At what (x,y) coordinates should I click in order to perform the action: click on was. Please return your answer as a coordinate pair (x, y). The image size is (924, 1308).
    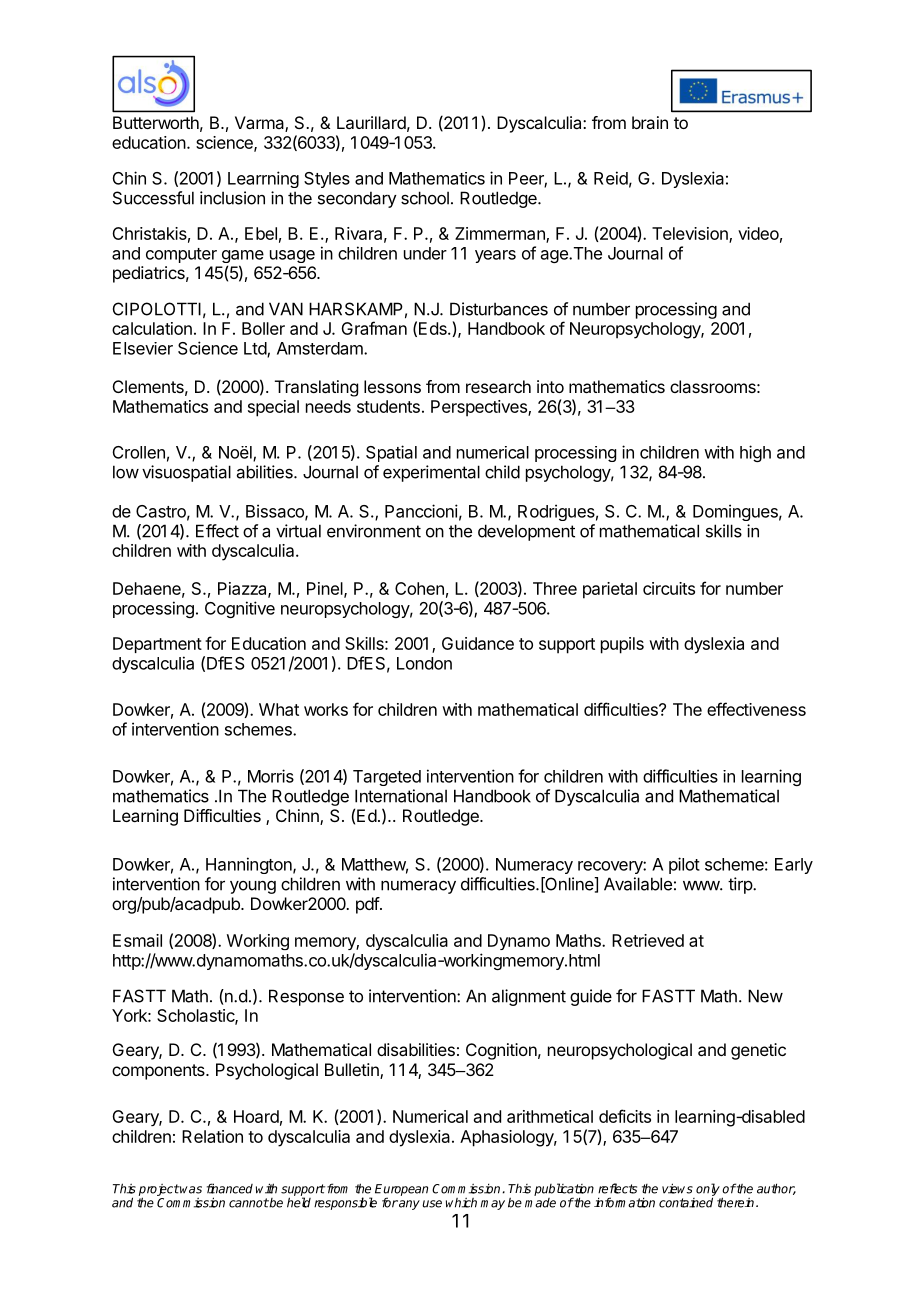
    Looking at the image, I should click on (190, 1190).
